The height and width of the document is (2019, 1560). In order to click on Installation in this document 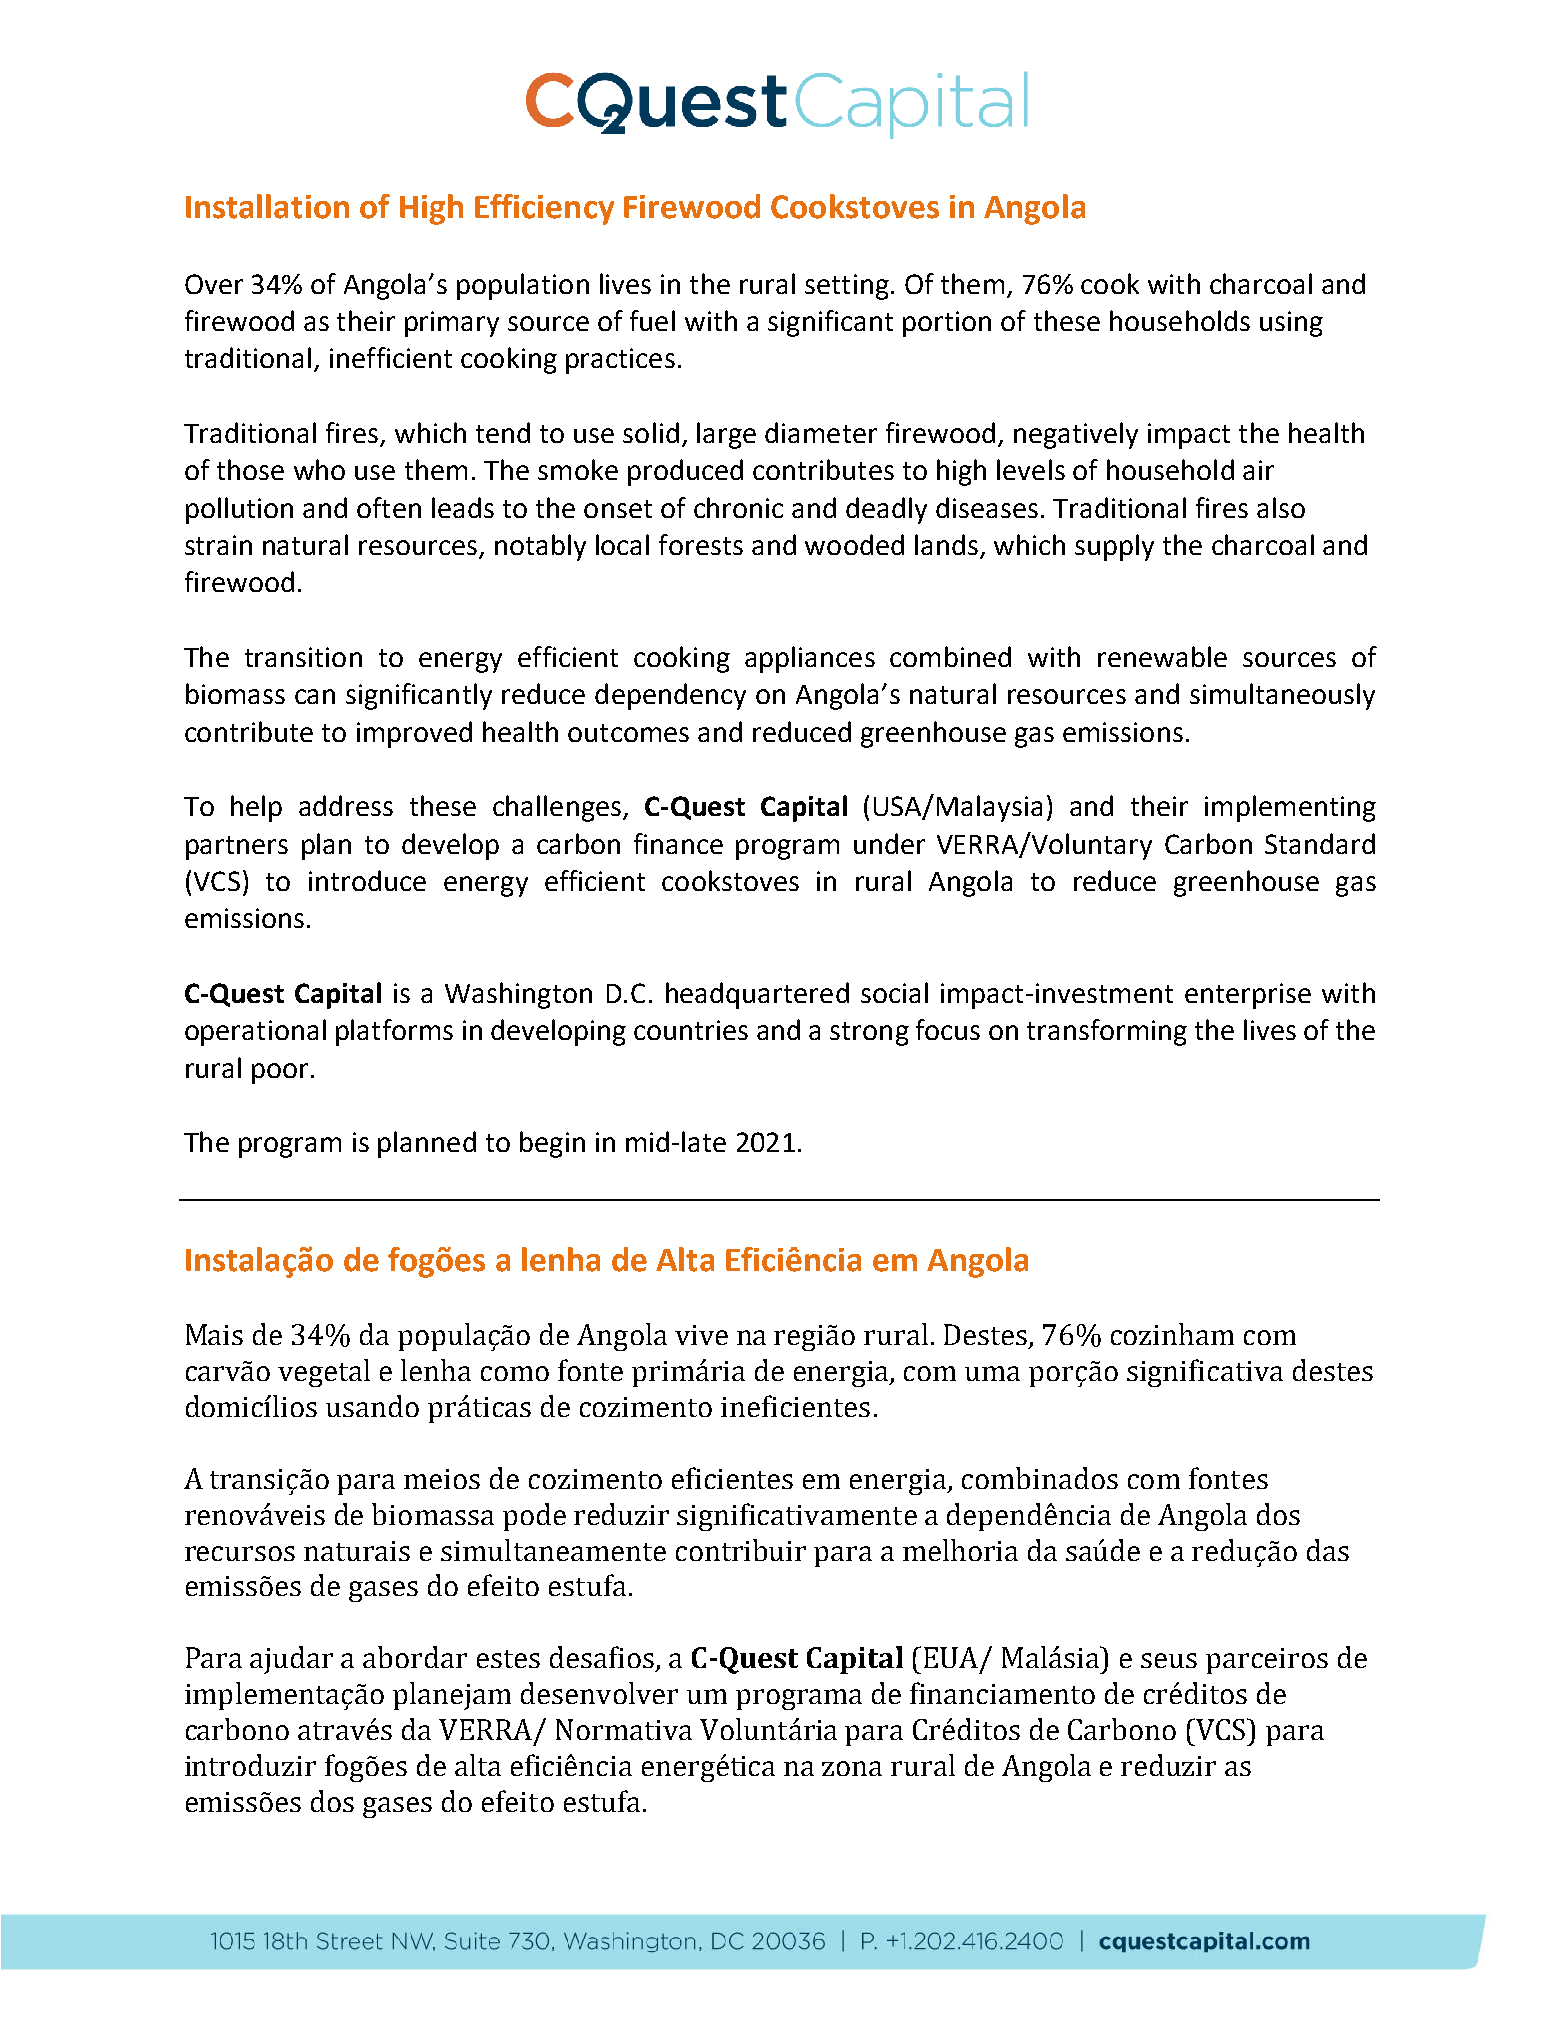, I will do `click(267, 206)`.
